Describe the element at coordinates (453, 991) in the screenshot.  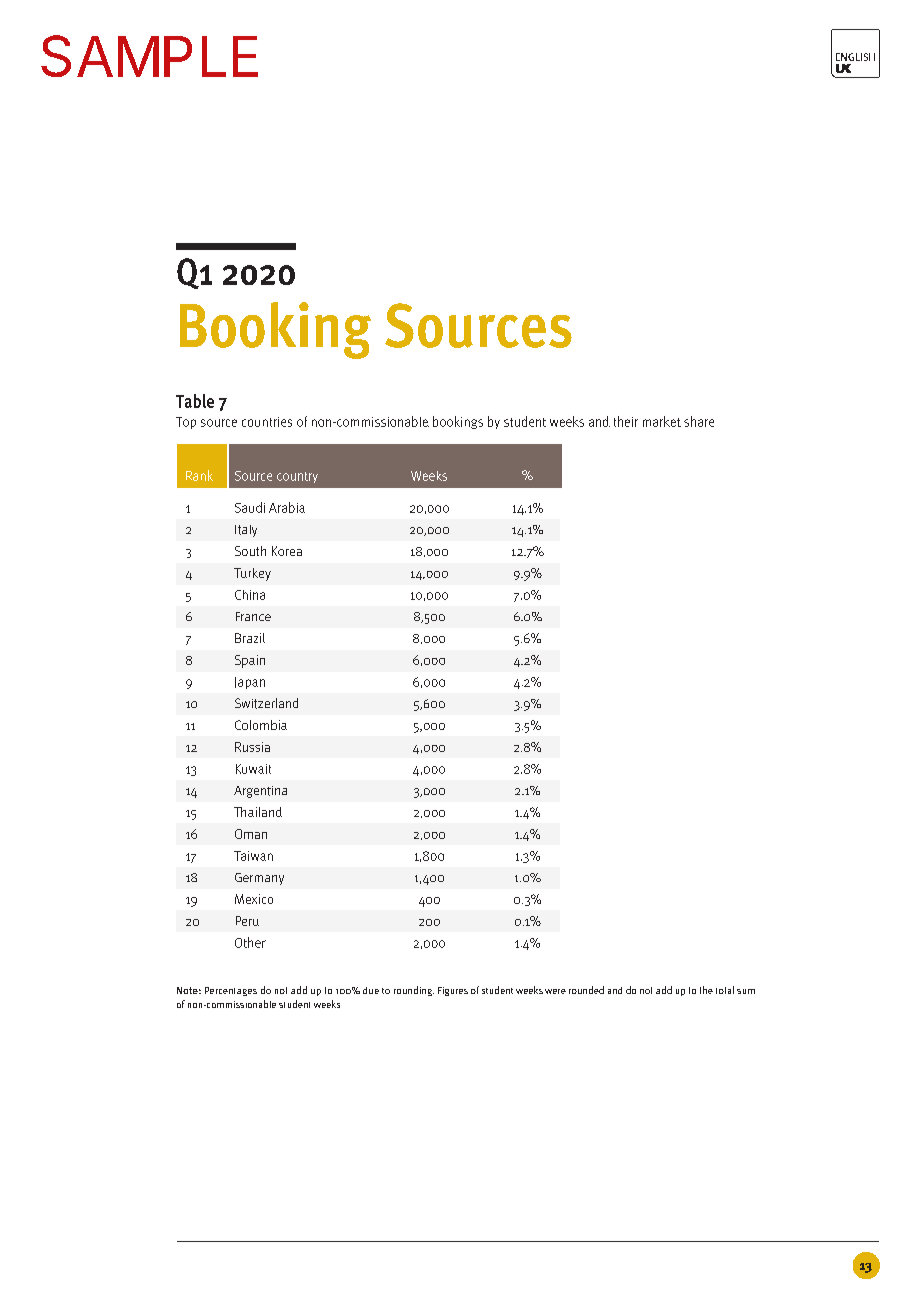
I see `Figures` at that location.
